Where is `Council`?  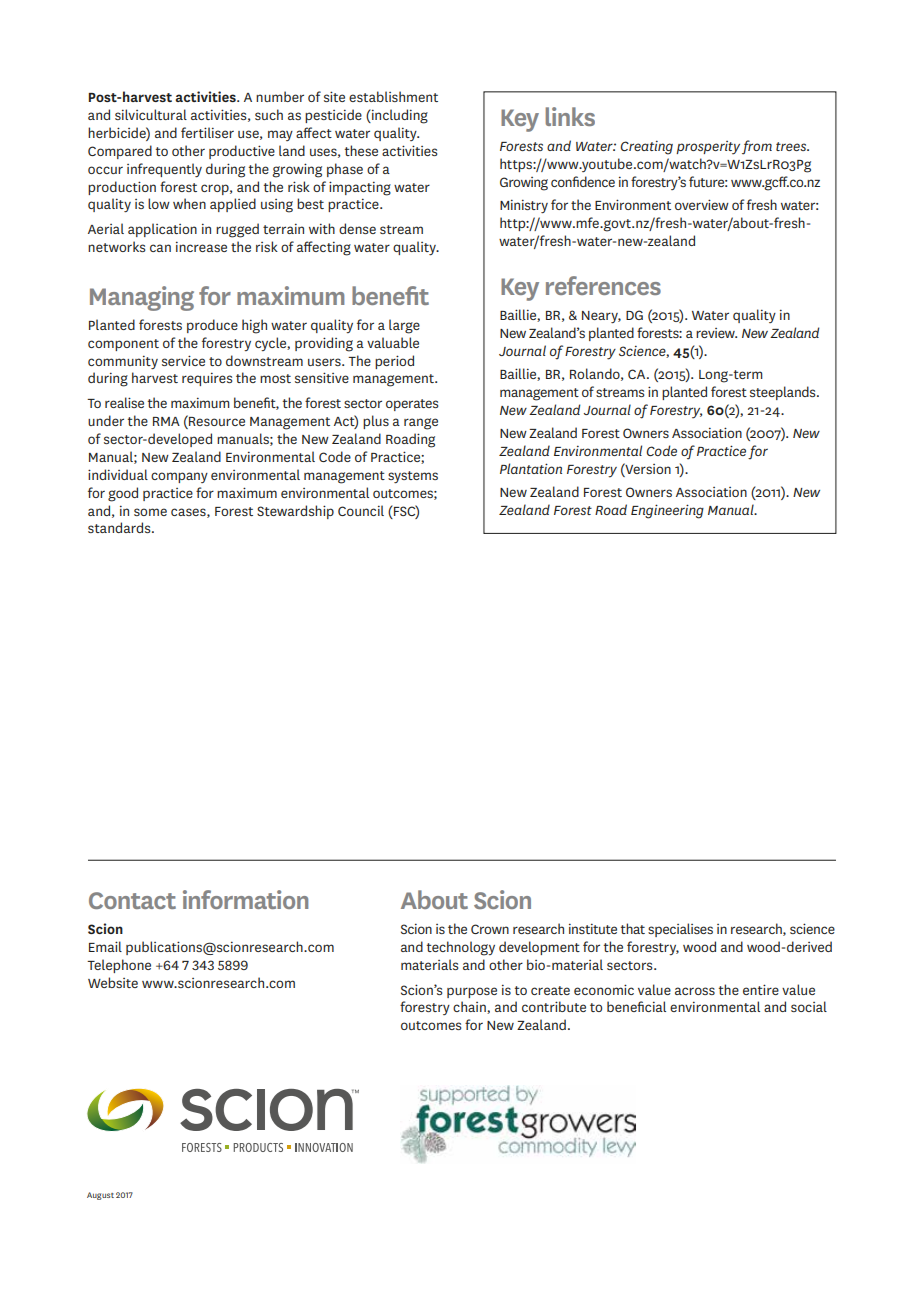 Council is located at coordinates (361, 510).
